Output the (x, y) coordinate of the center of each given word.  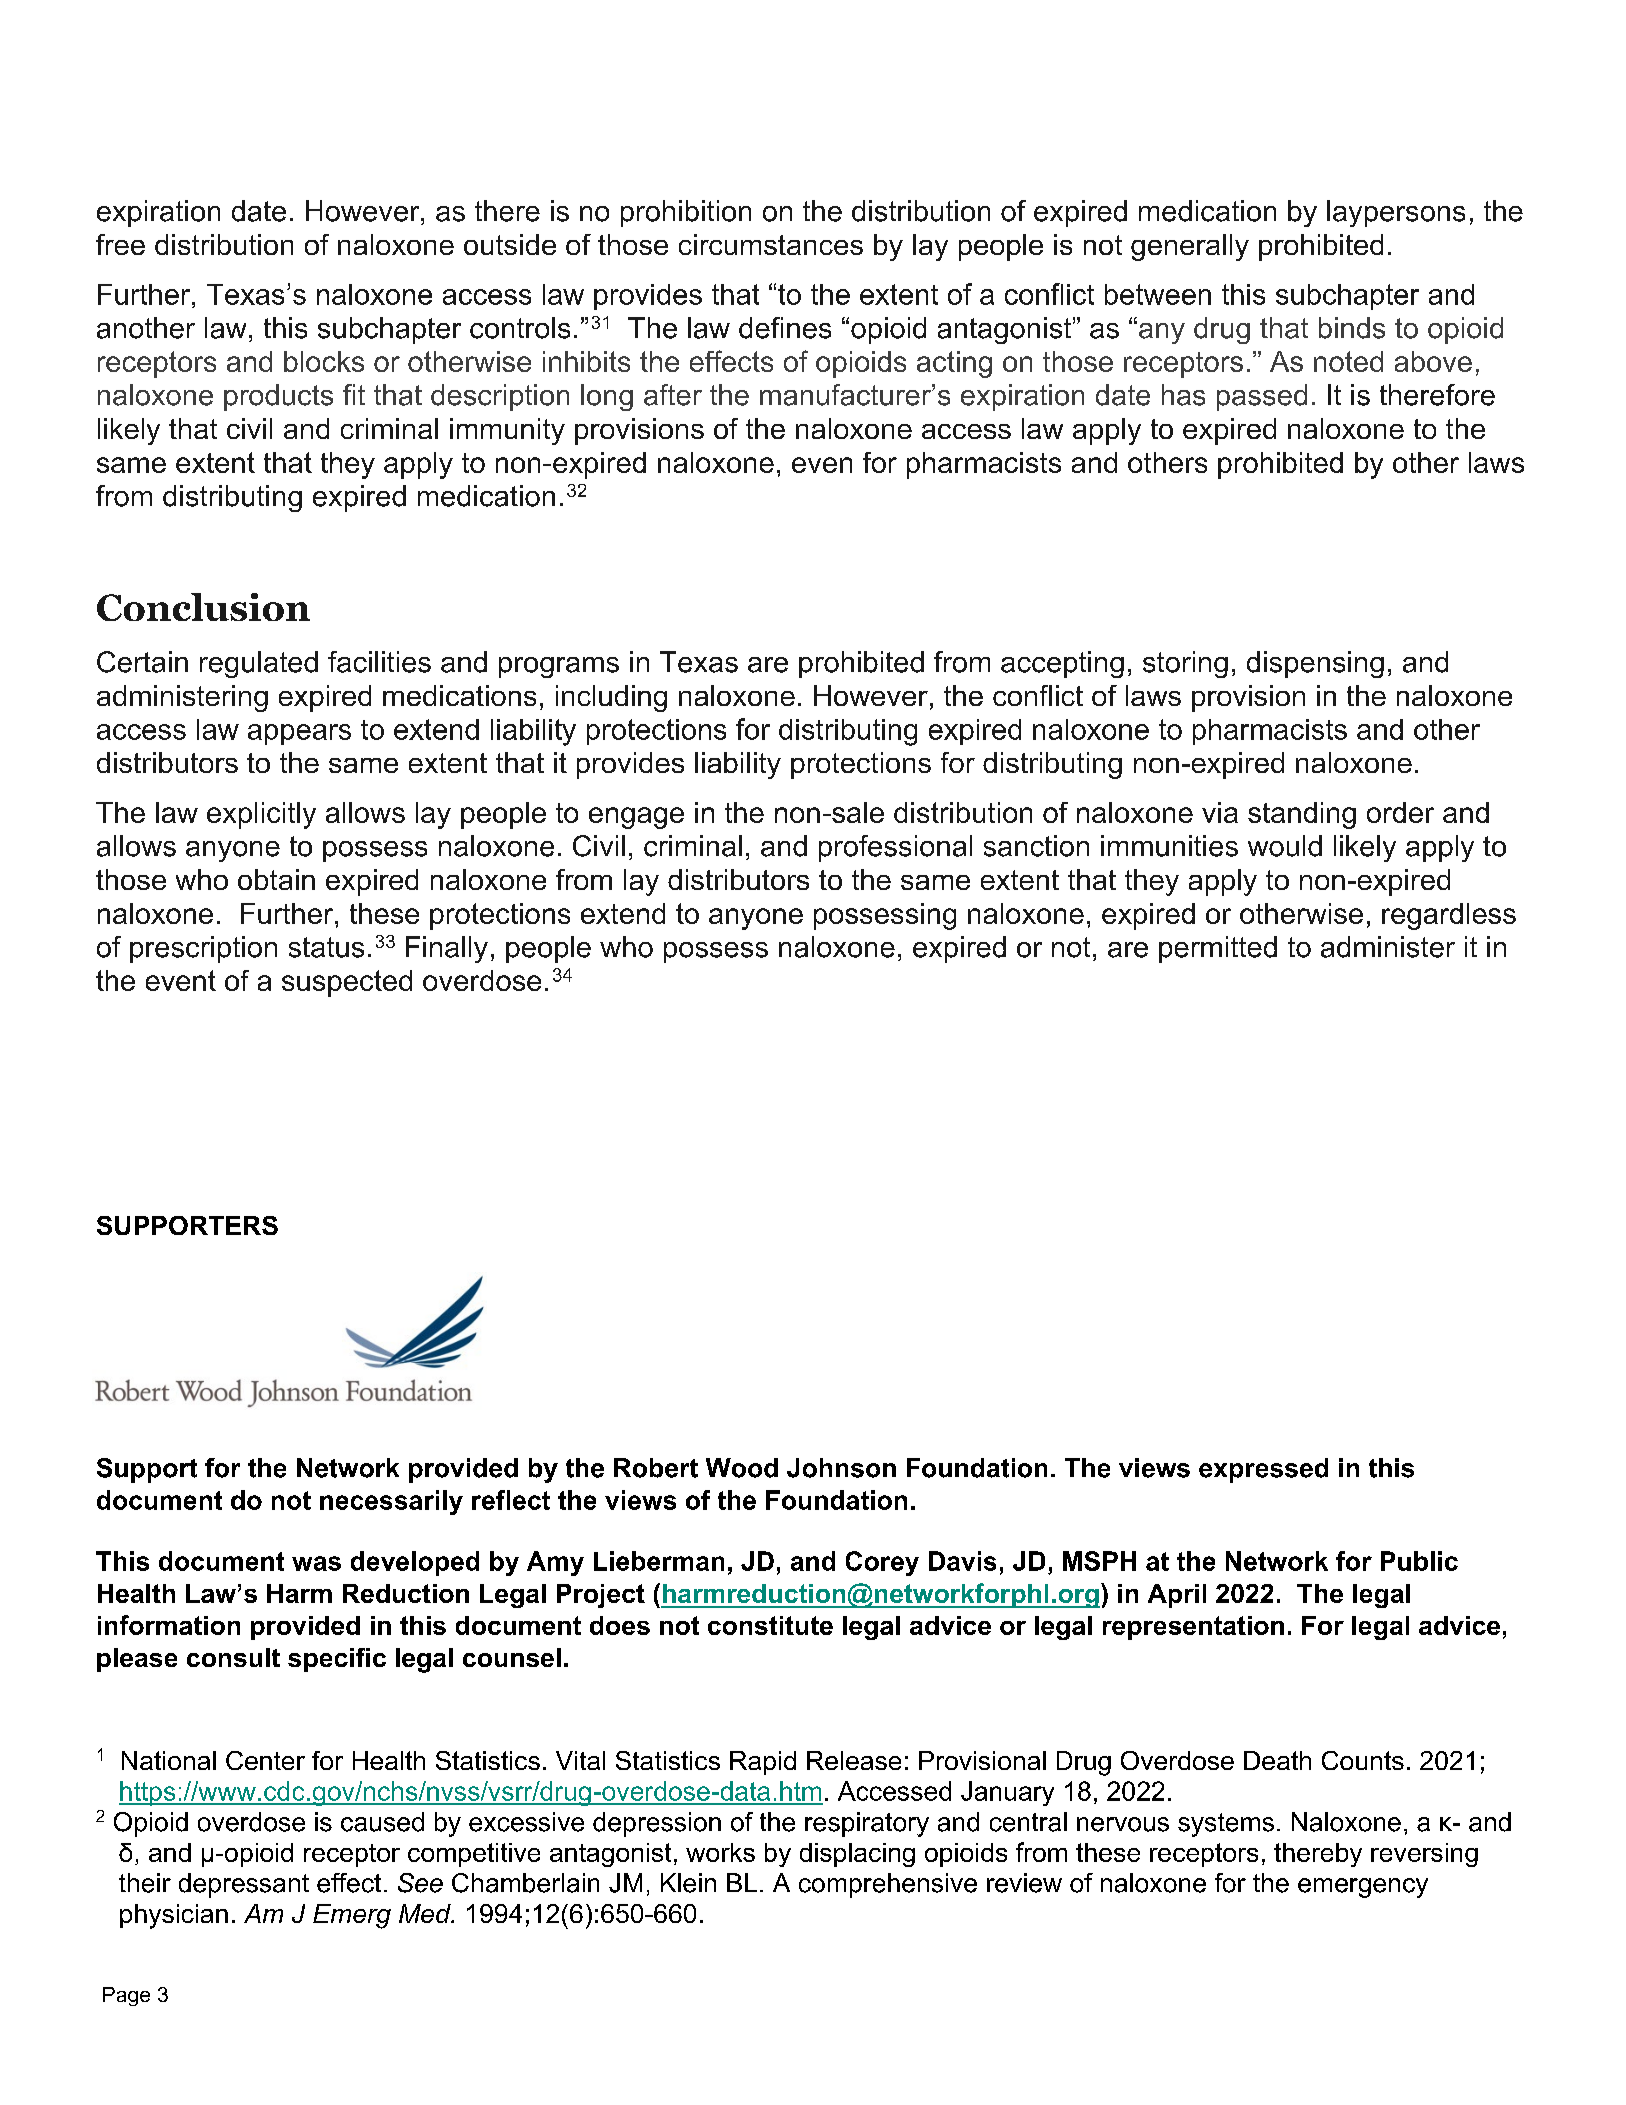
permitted (1218, 949)
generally (1190, 247)
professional (895, 848)
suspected (347, 983)
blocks (324, 361)
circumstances (771, 244)
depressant (244, 1885)
